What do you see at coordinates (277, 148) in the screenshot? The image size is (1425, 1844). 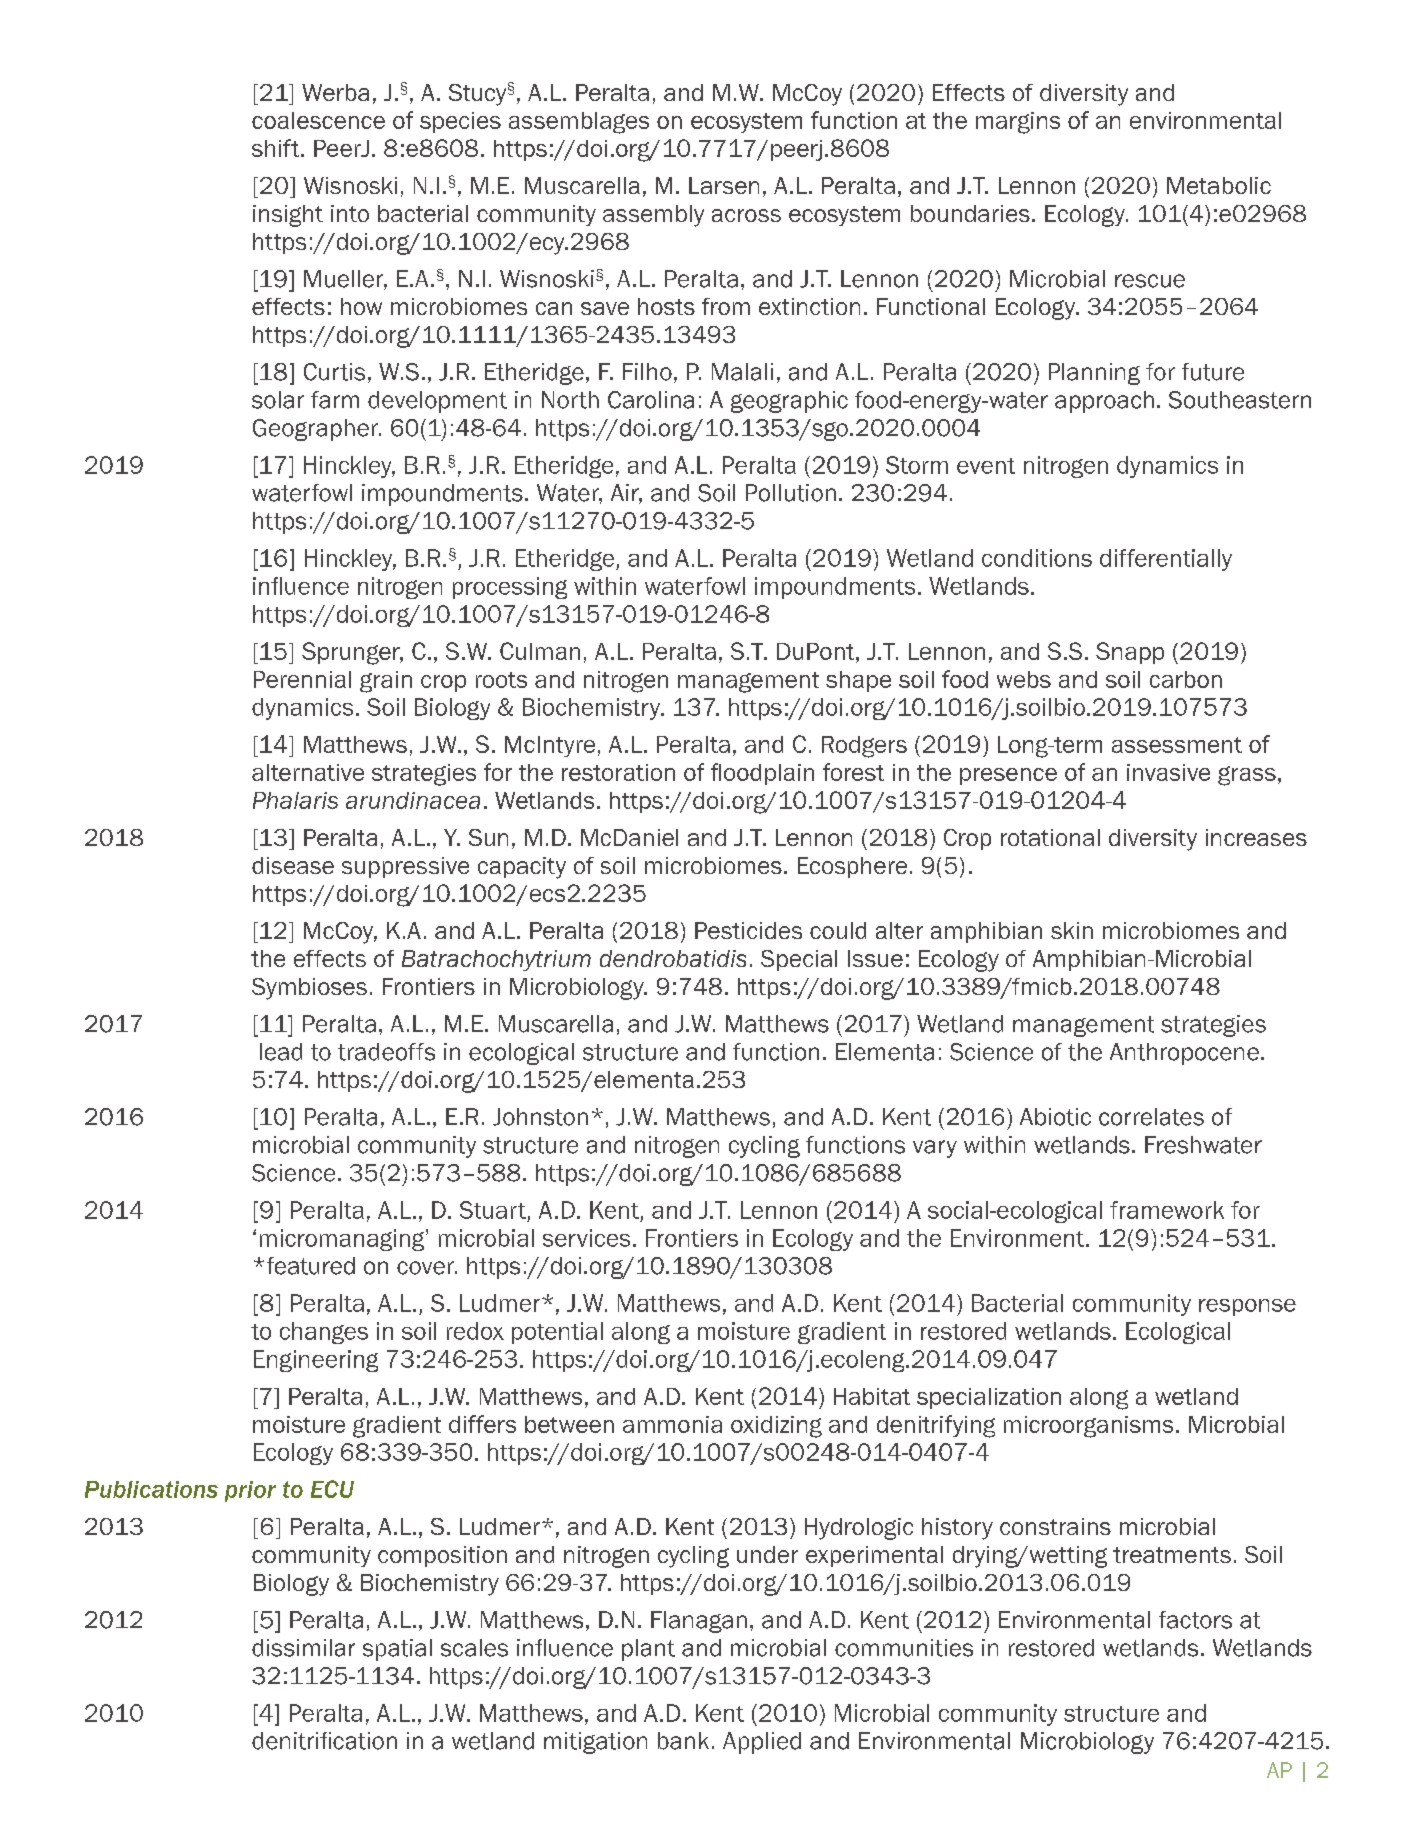 I see `shift` at bounding box center [277, 148].
